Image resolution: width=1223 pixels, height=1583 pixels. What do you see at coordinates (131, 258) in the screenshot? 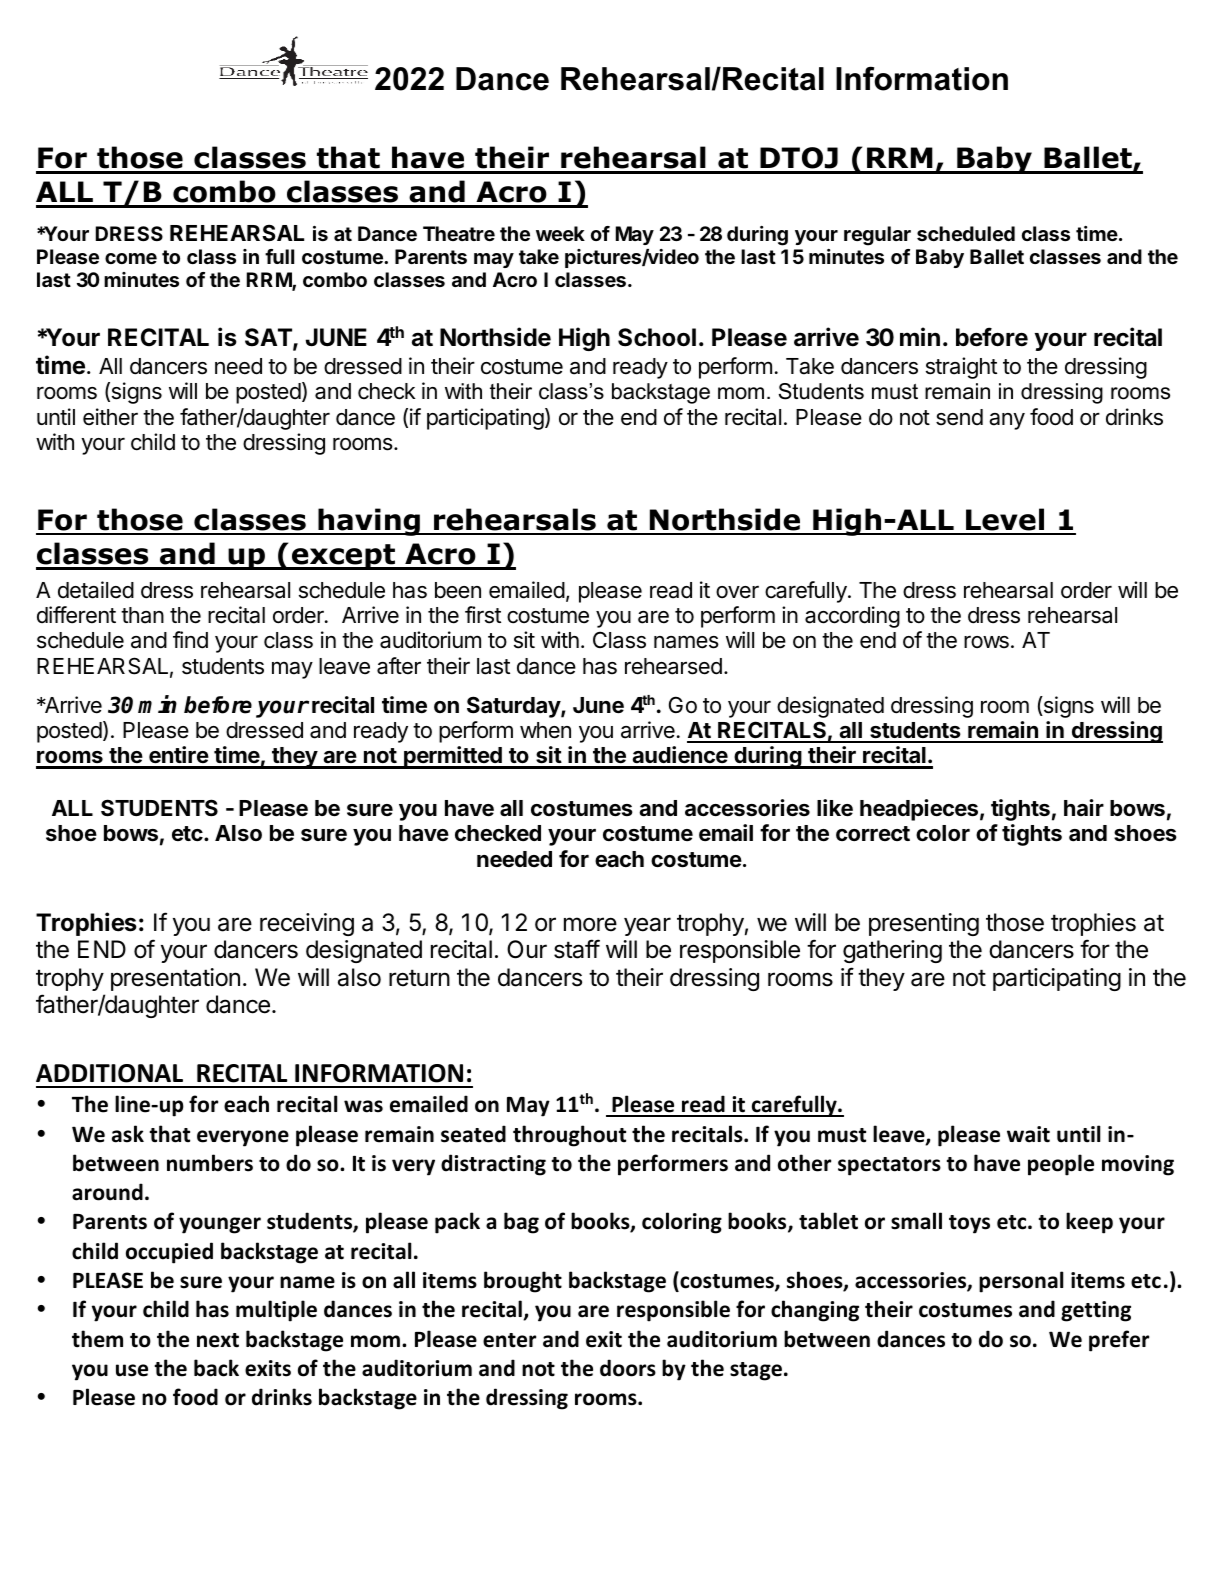
I see `come` at bounding box center [131, 258].
